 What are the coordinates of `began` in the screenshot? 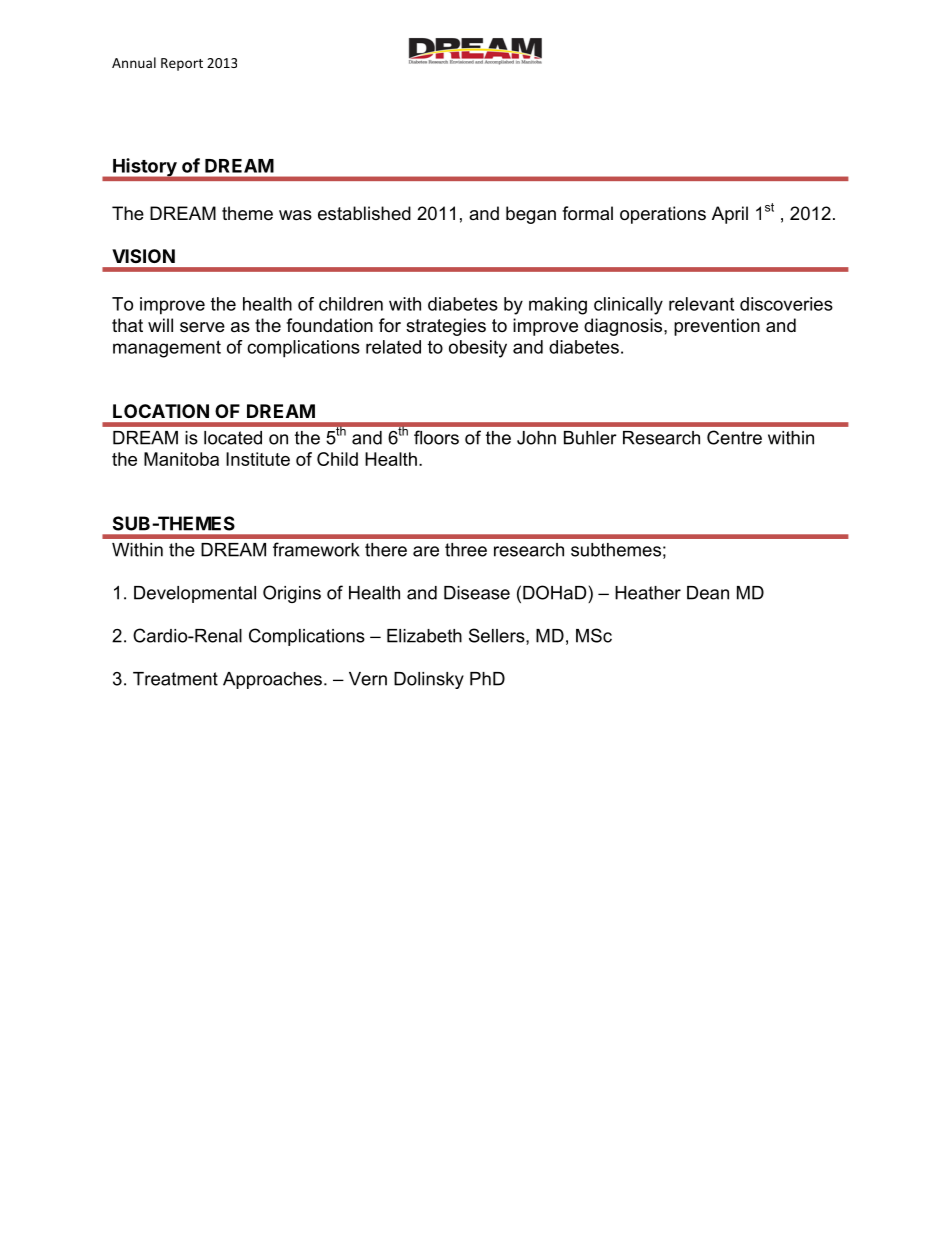 It's located at (531, 215).
